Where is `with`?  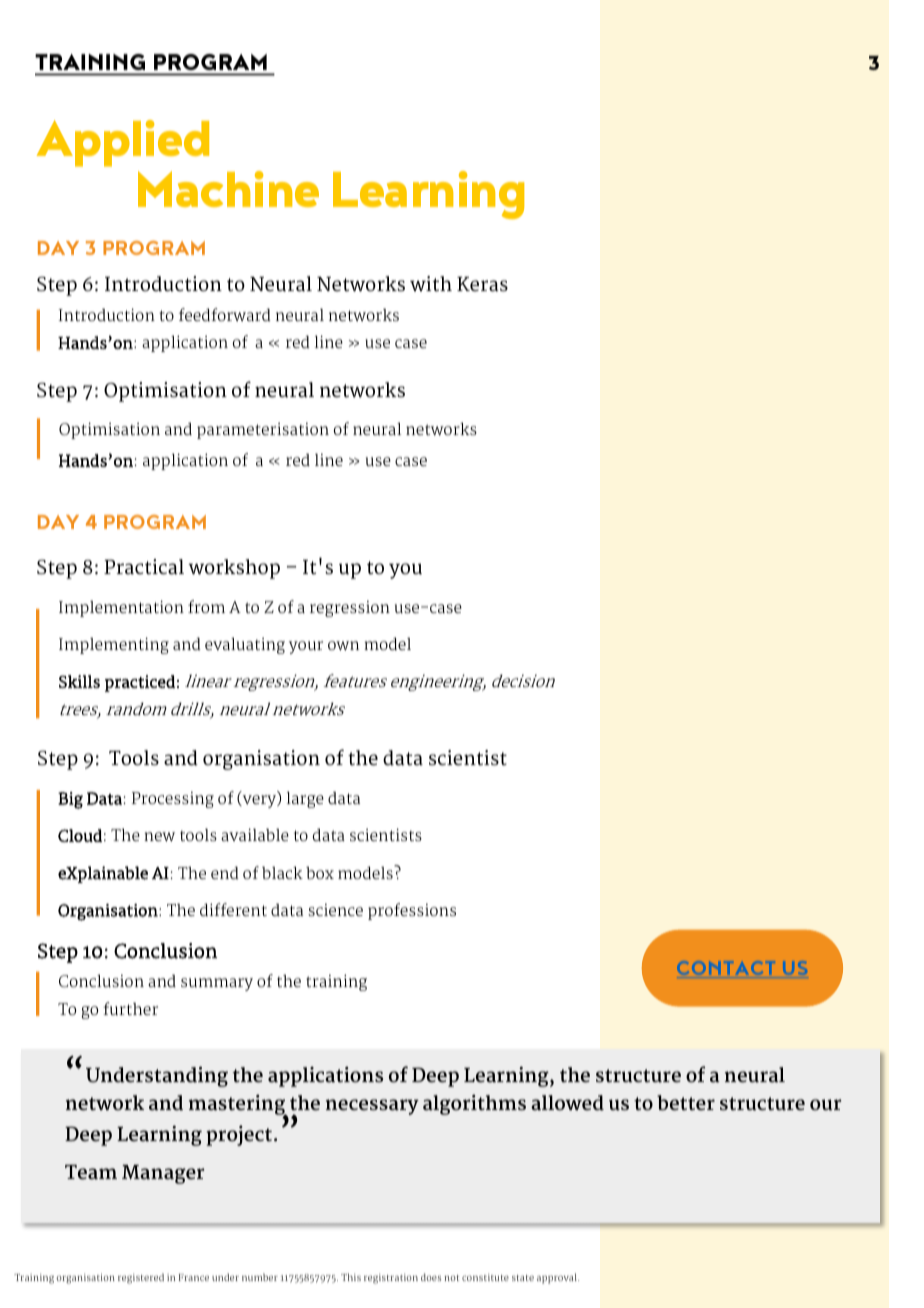
with is located at coordinates (431, 284).
